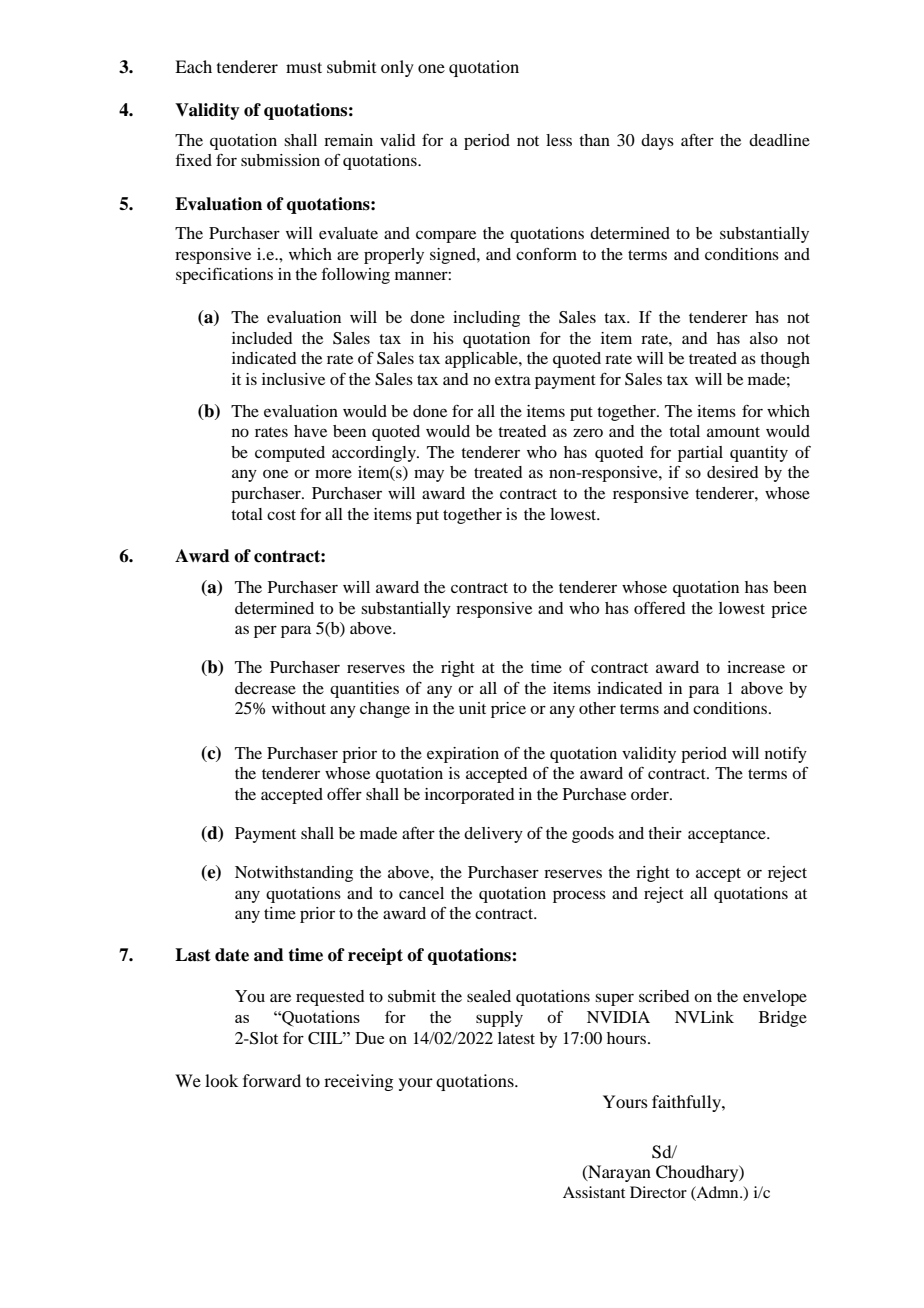  I want to click on faithfully, so click(687, 1103).
